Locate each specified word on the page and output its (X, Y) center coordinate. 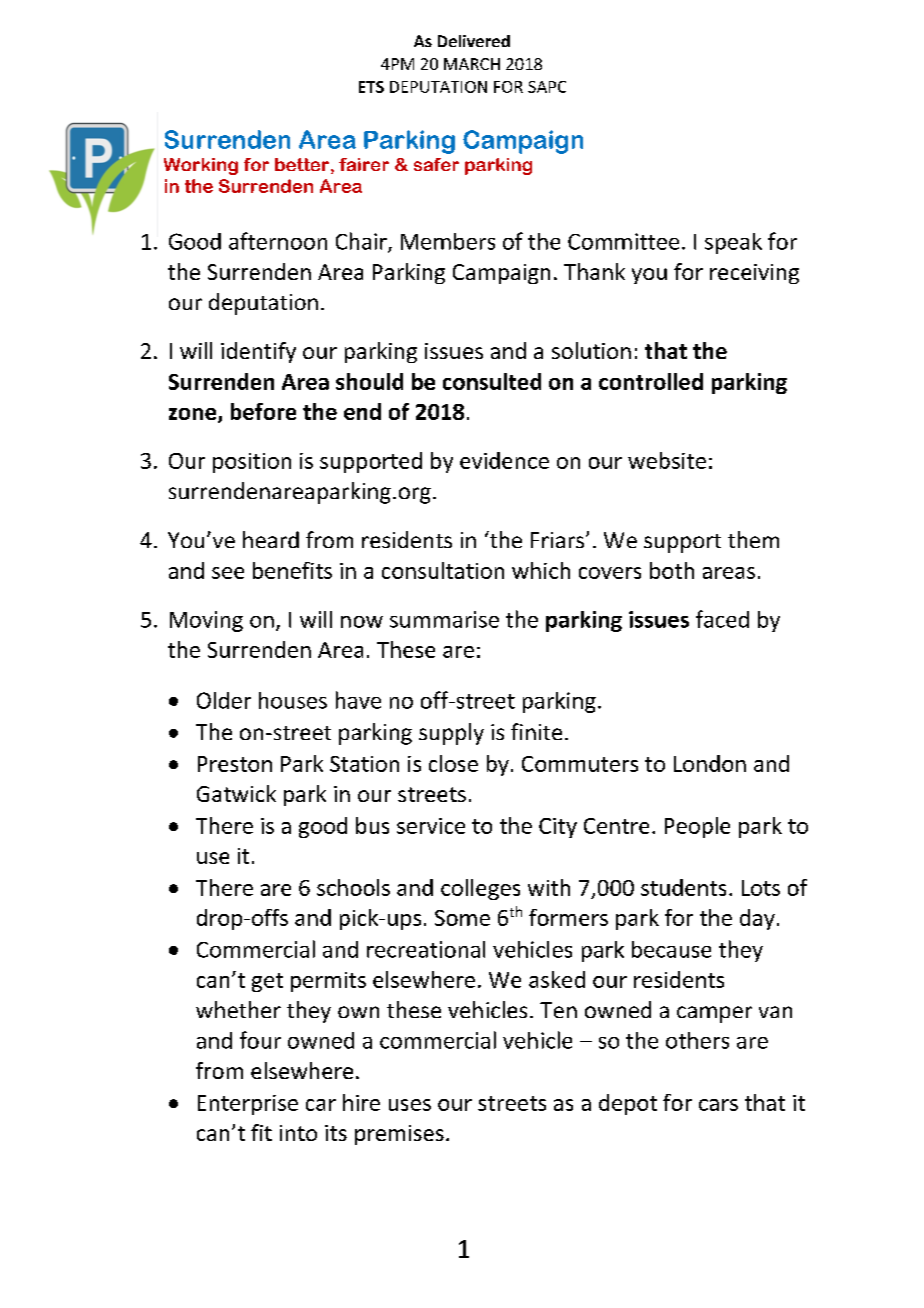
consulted (492, 381)
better (302, 164)
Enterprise (248, 1105)
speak (733, 243)
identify (258, 352)
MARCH (472, 64)
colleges (480, 889)
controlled (651, 381)
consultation (443, 570)
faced (722, 619)
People (697, 827)
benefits (292, 570)
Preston (235, 764)
